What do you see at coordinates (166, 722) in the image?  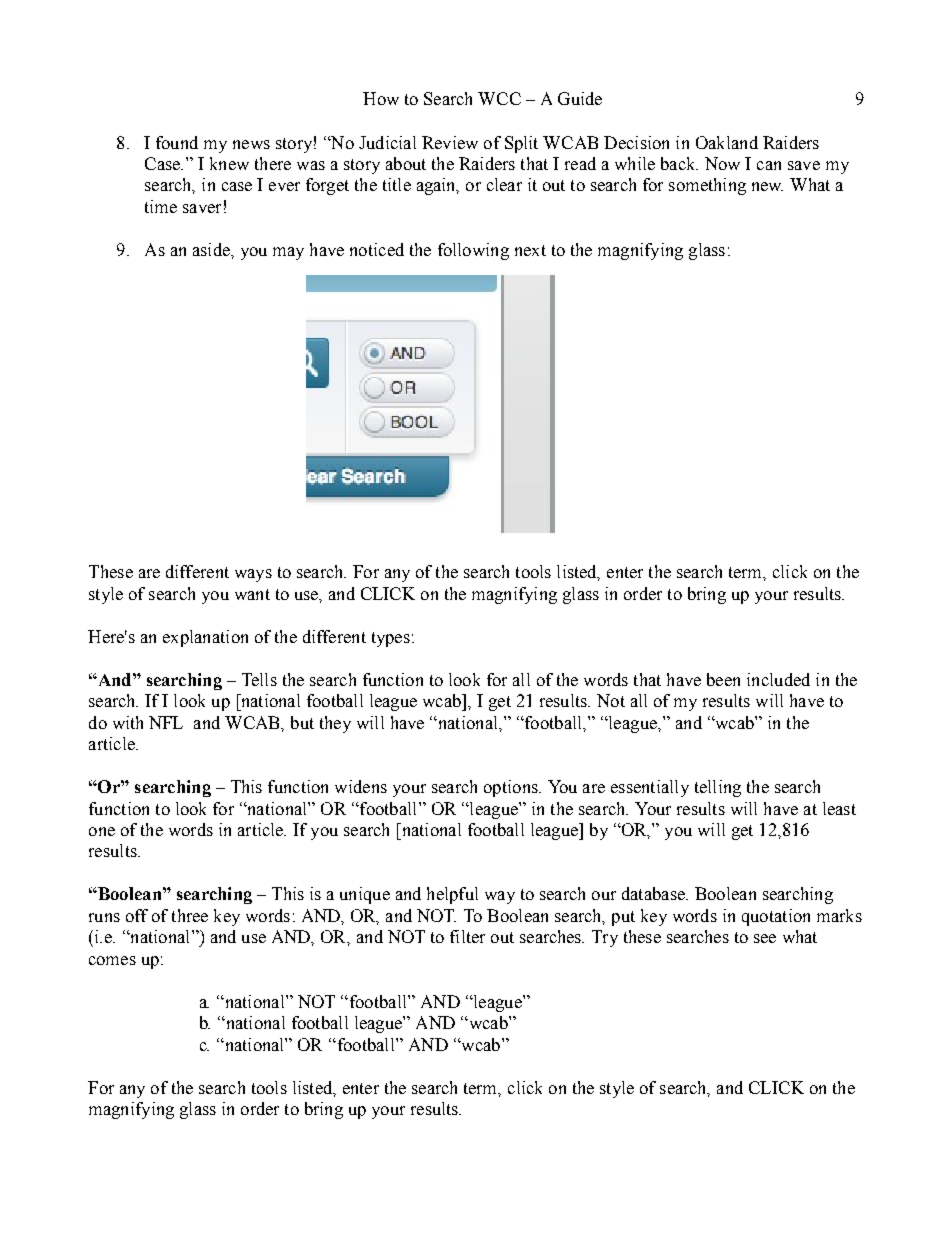 I see `NFL` at bounding box center [166, 722].
